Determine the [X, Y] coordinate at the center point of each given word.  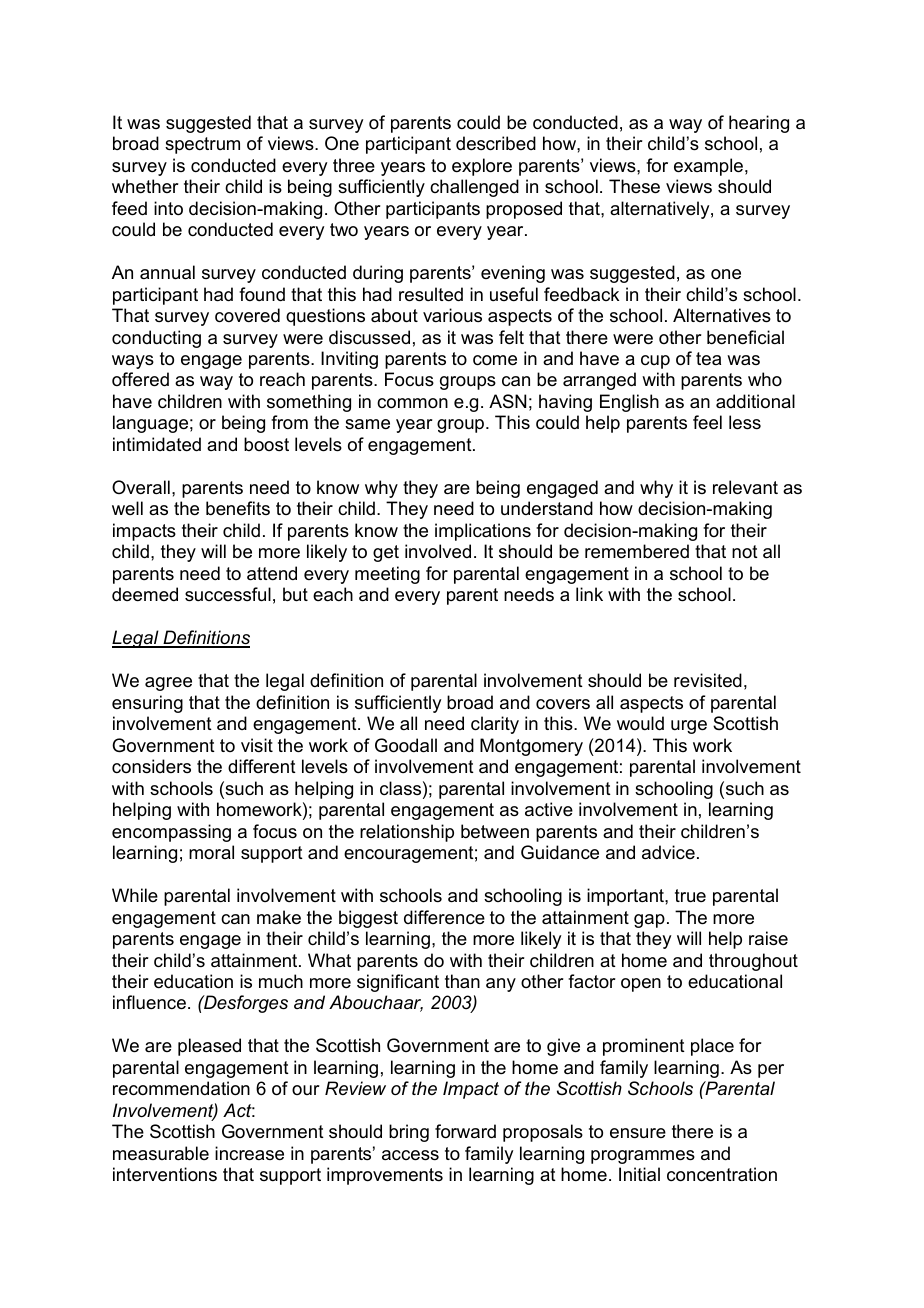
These [634, 186]
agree [168, 684]
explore [482, 167]
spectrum [202, 145]
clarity [495, 725]
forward [465, 1131]
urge [689, 727]
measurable [161, 1153]
